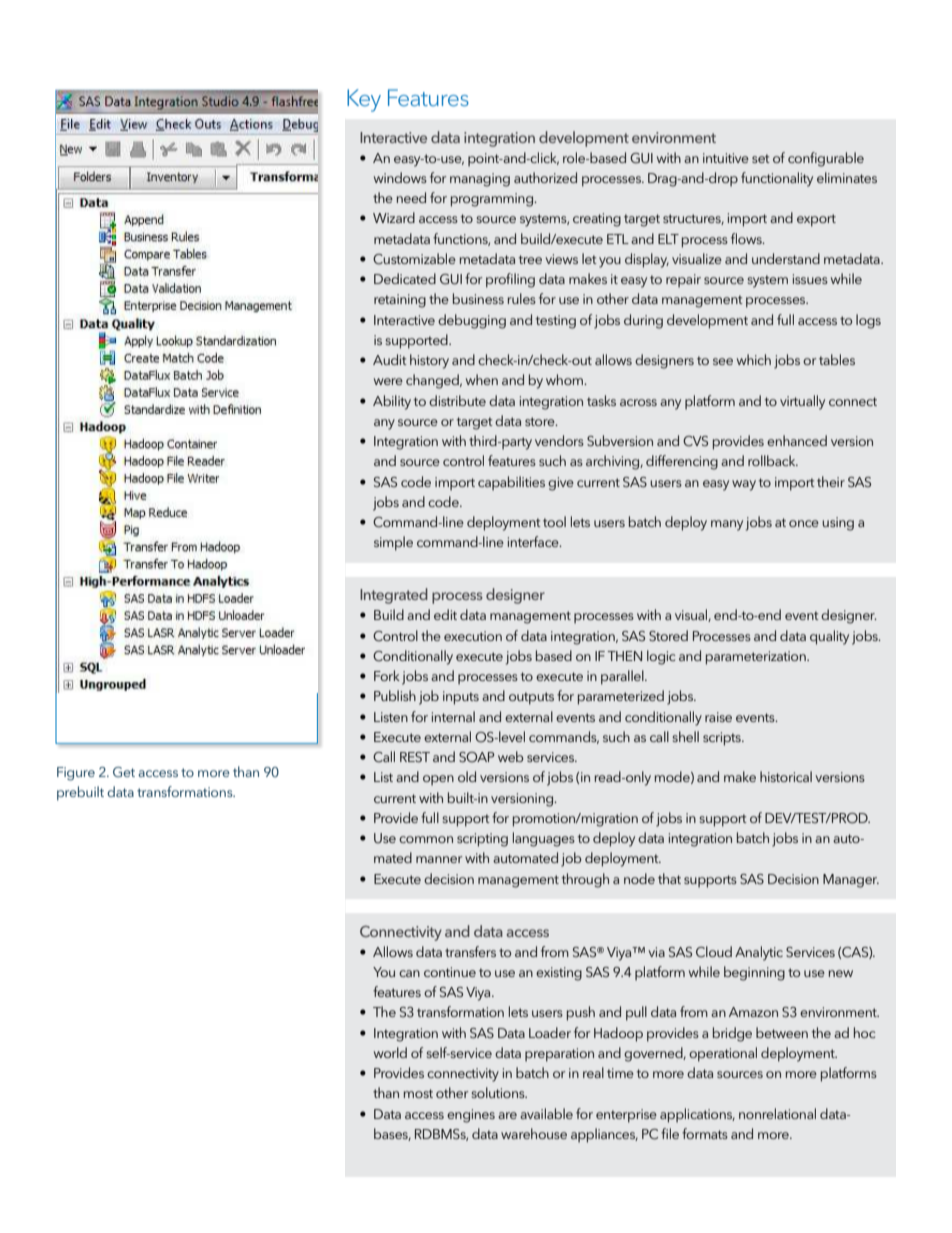  What do you see at coordinates (445, 614) in the screenshot?
I see `edit` at bounding box center [445, 614].
